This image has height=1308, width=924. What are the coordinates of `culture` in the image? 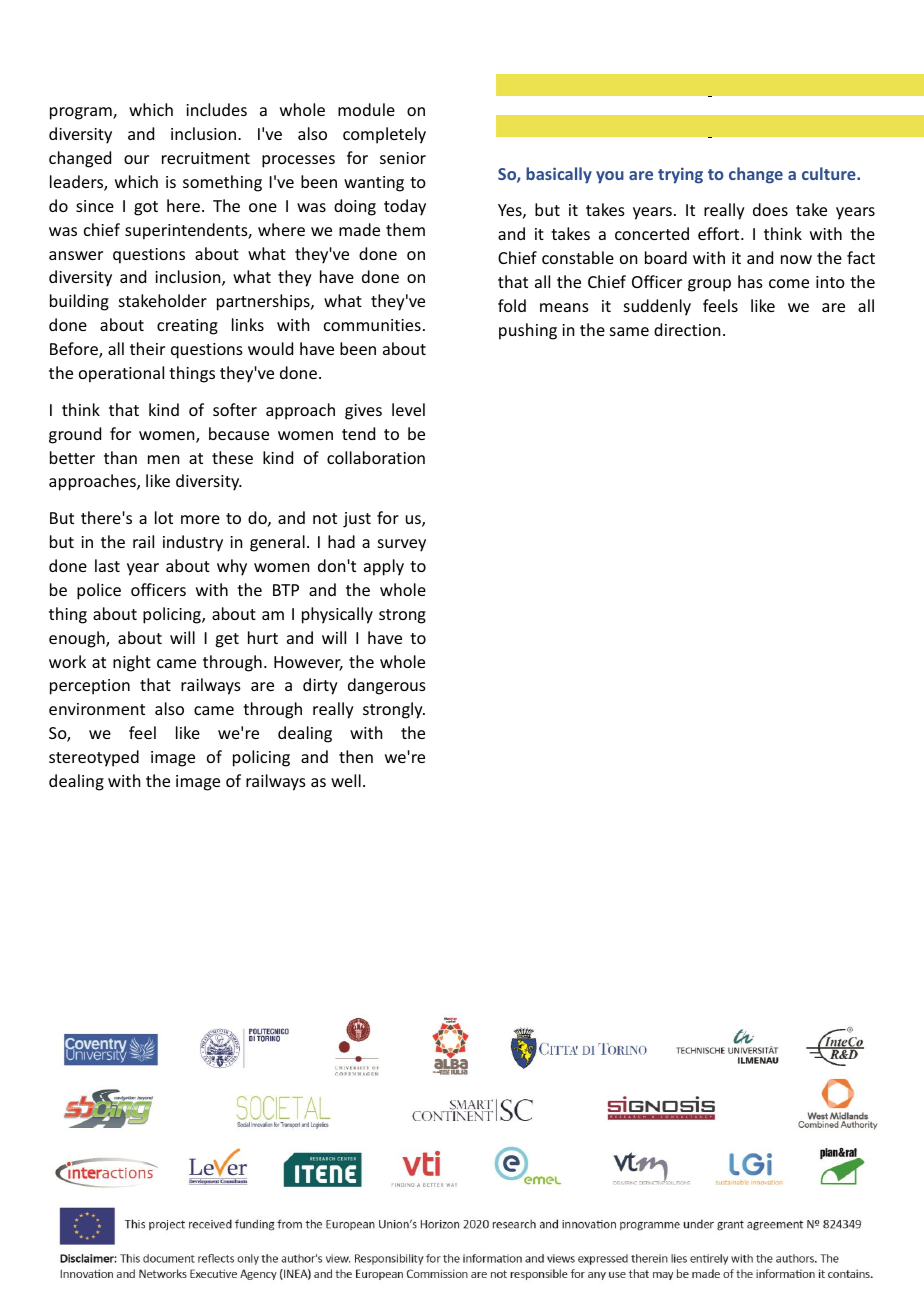 It's located at (830, 173).
